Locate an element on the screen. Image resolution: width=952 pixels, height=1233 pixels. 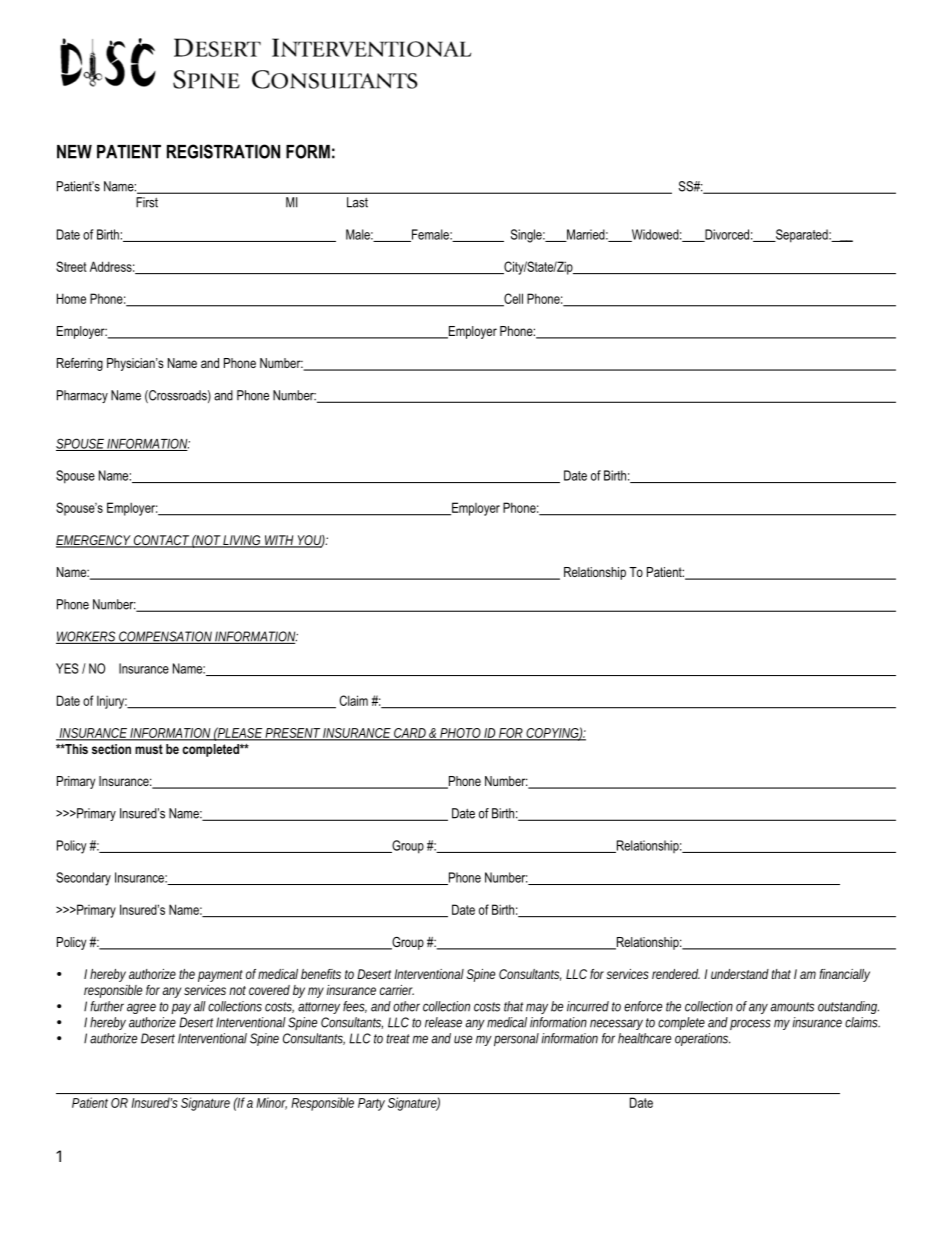
Last is located at coordinates (357, 202).
